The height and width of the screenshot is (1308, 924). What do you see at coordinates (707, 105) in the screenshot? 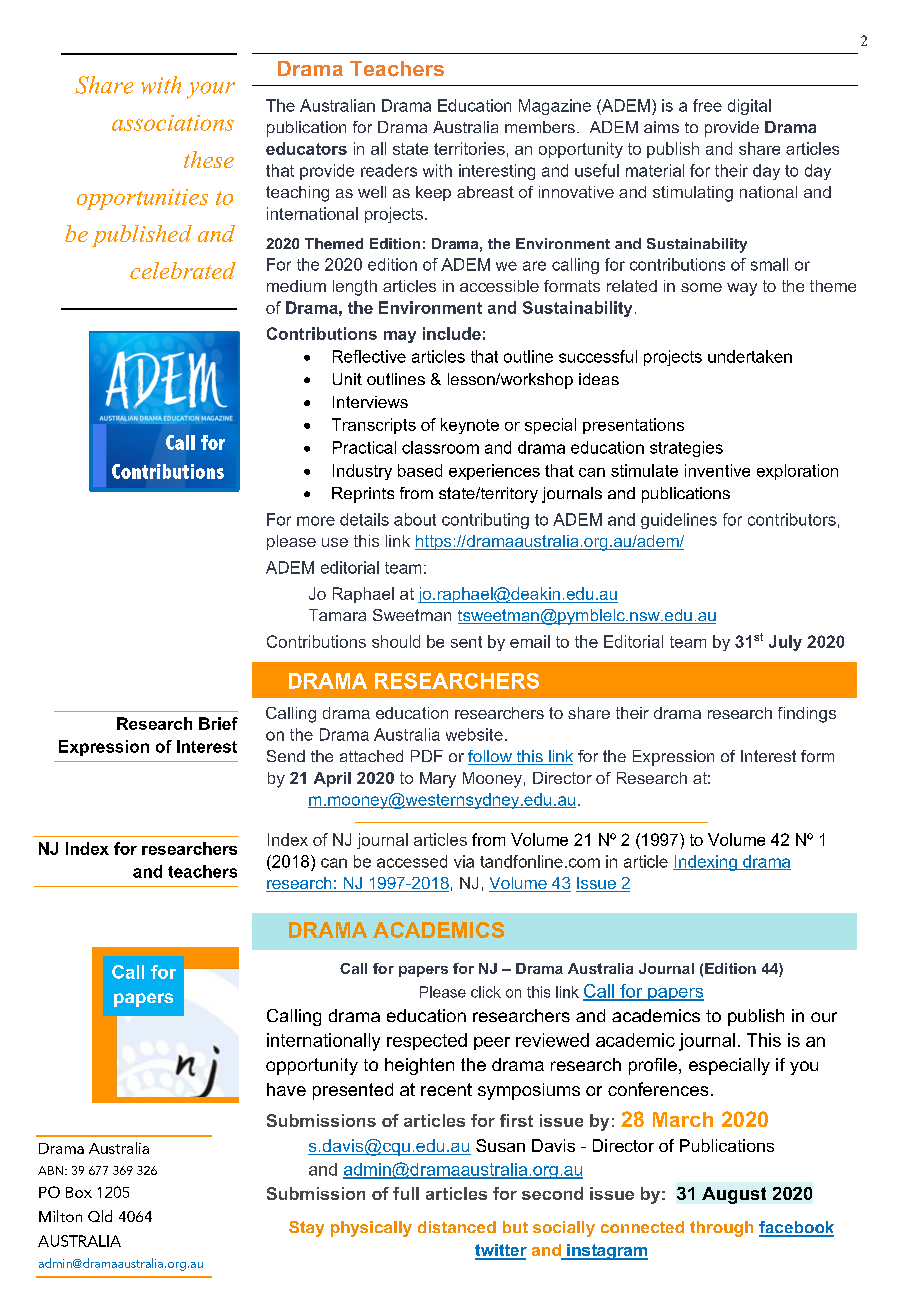
I see `free` at bounding box center [707, 105].
